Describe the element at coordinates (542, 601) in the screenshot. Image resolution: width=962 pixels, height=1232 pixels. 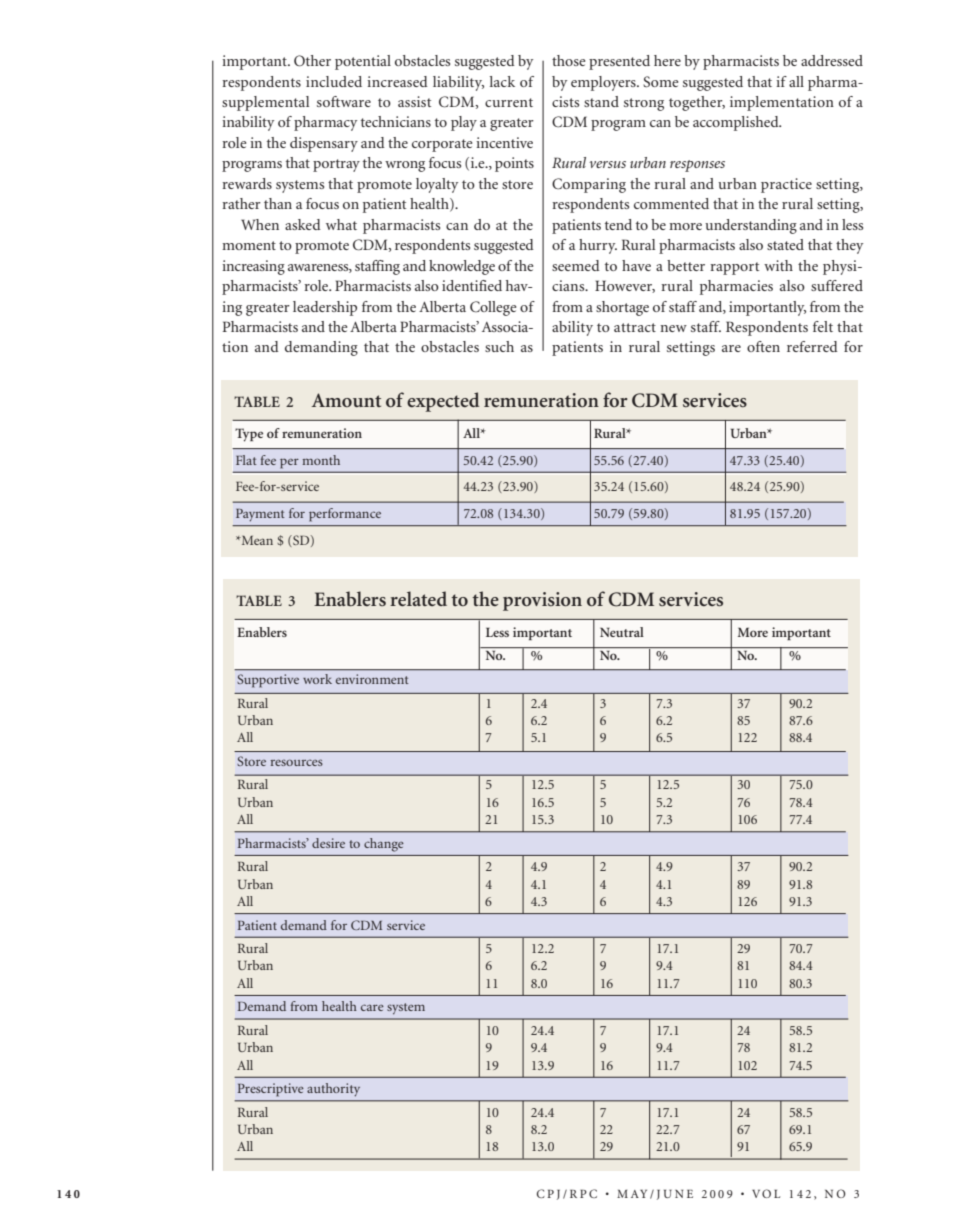
I see `provision` at that location.
